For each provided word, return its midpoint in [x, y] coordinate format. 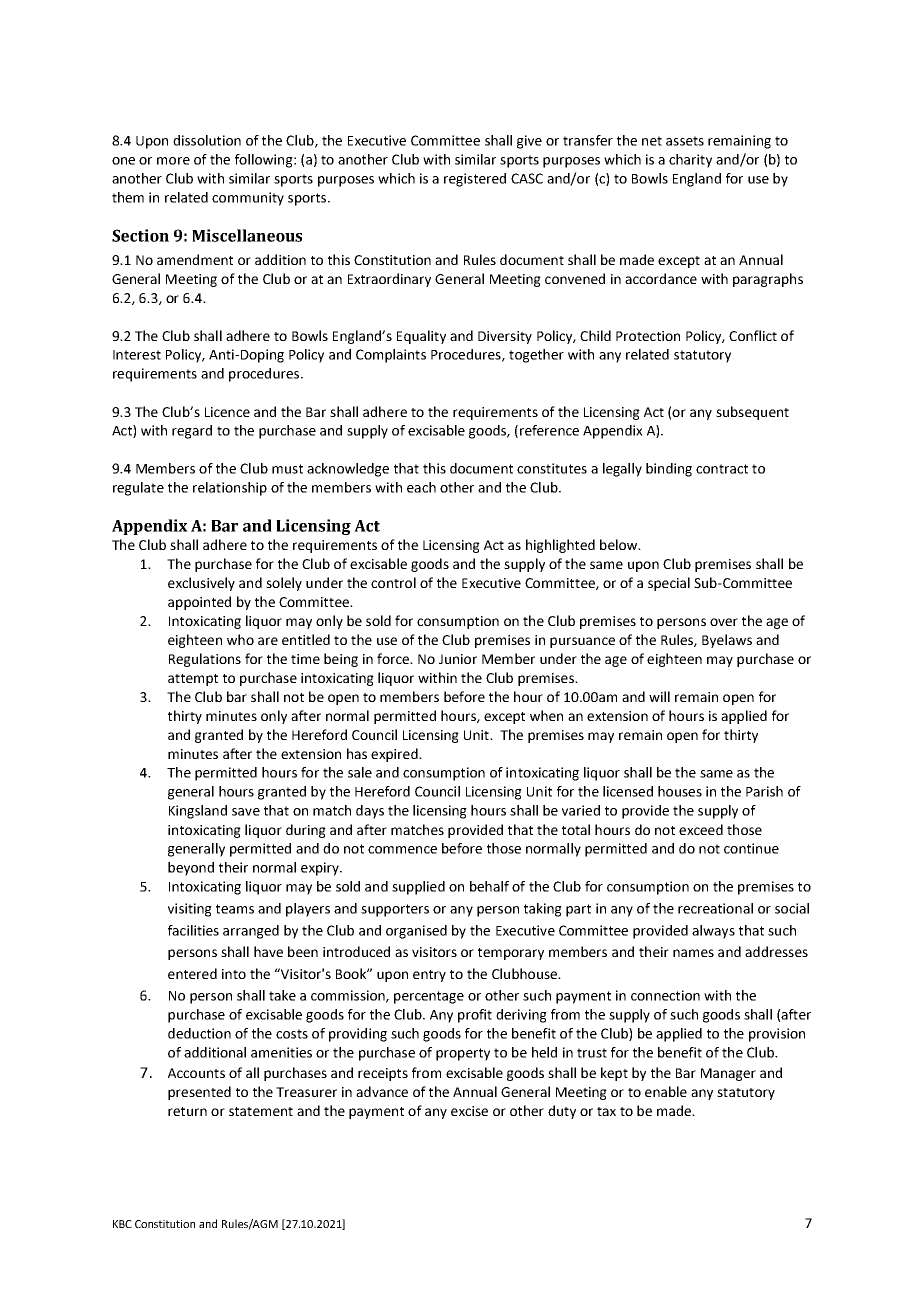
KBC [122, 1224]
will [659, 696]
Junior [458, 659]
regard [192, 432]
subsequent [752, 413]
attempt [193, 680]
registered [475, 180]
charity [690, 161]
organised [416, 932]
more [173, 161]
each [421, 487]
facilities [193, 930]
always [713, 932]
